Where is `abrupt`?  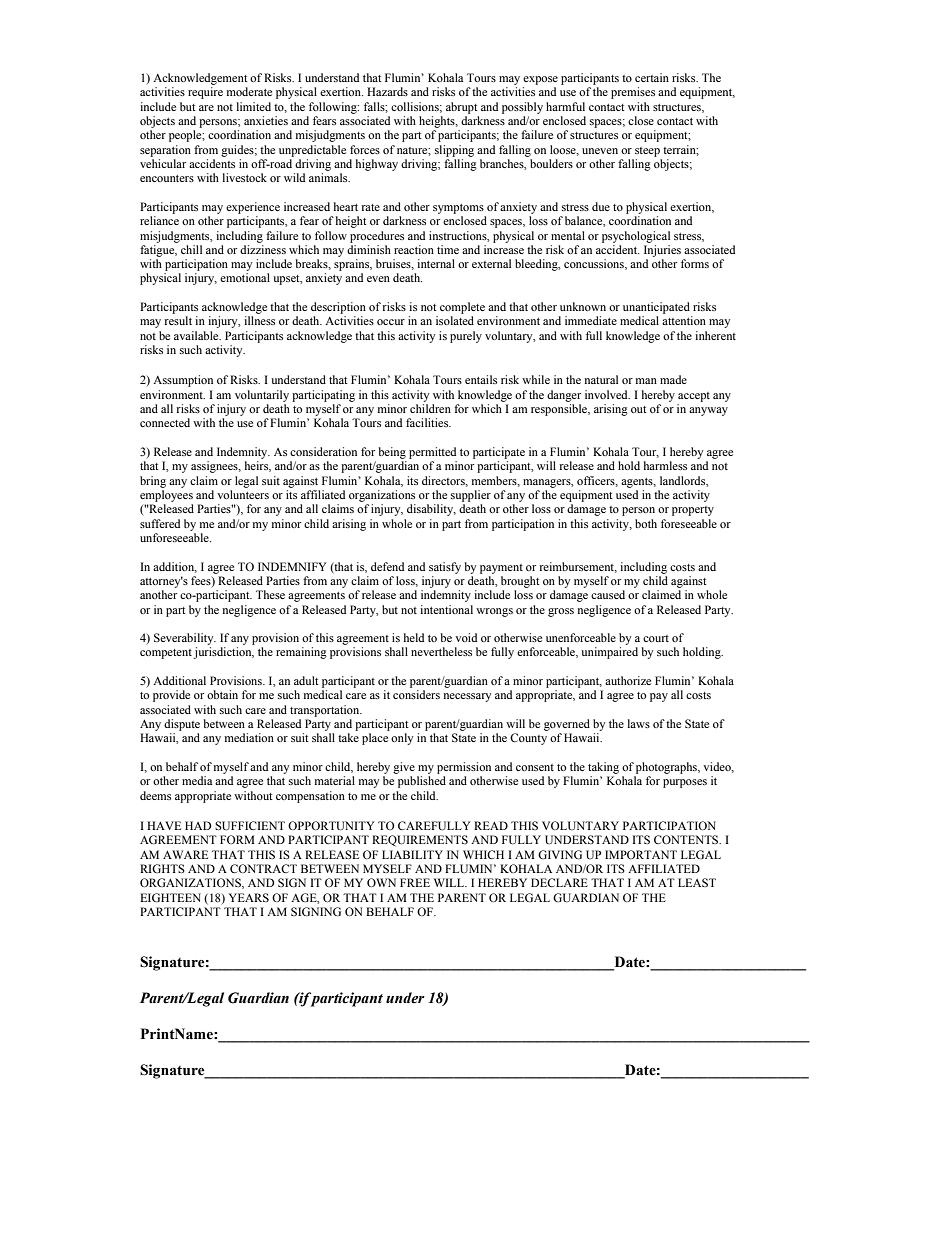
abrupt is located at coordinates (462, 108).
